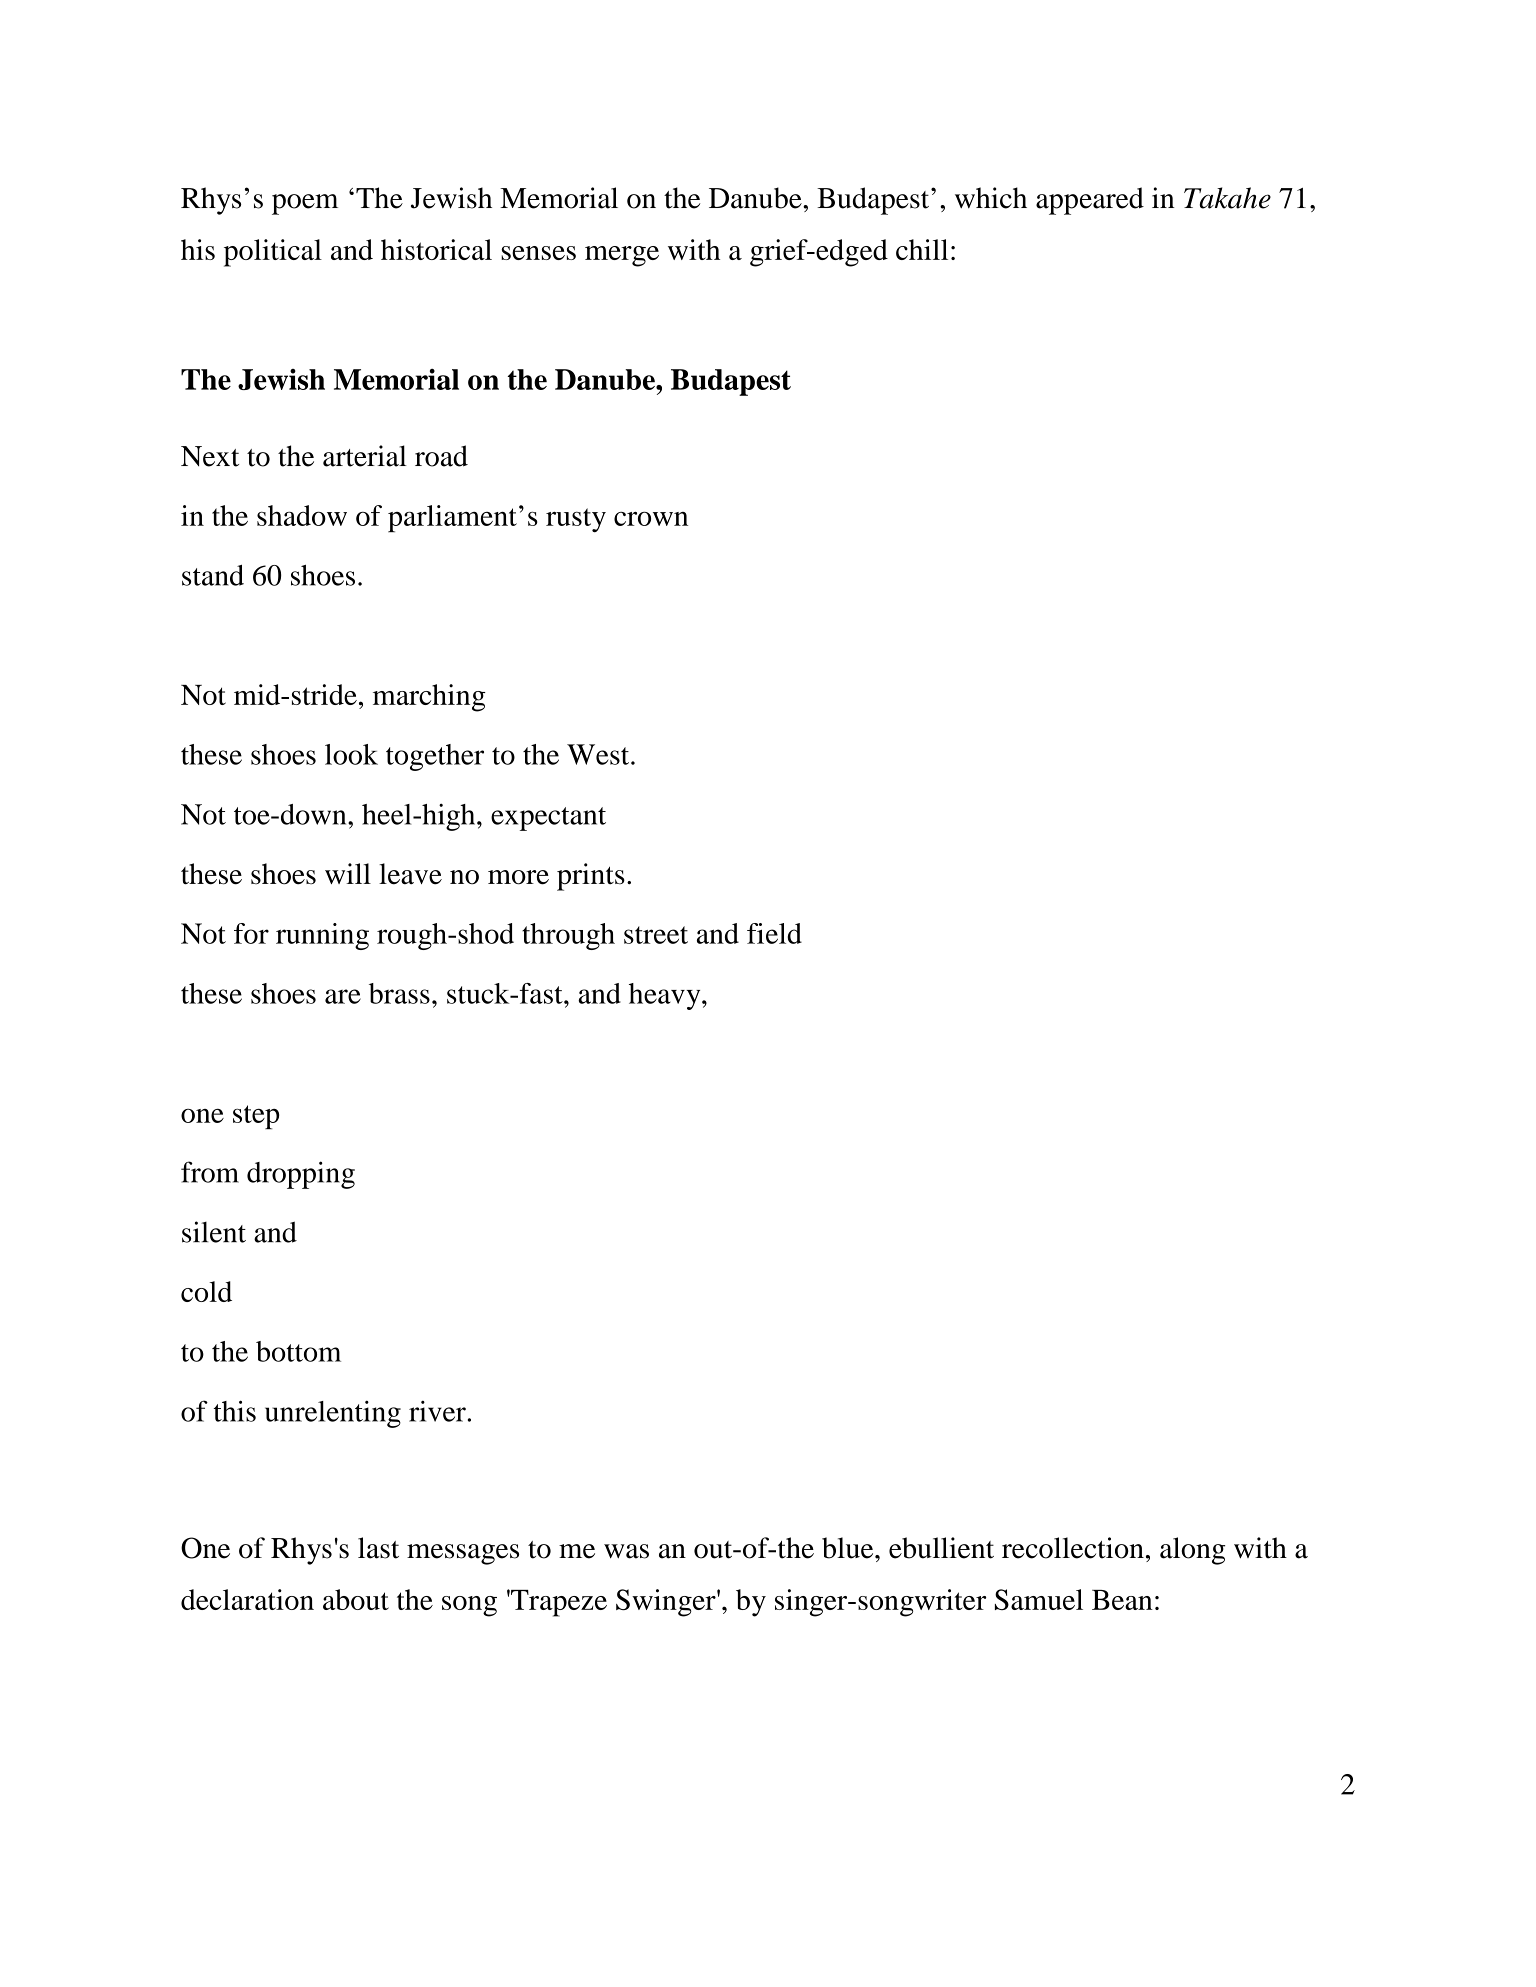 The width and height of the screenshot is (1536, 1987). What do you see at coordinates (378, 1548) in the screenshot?
I see `last` at bounding box center [378, 1548].
